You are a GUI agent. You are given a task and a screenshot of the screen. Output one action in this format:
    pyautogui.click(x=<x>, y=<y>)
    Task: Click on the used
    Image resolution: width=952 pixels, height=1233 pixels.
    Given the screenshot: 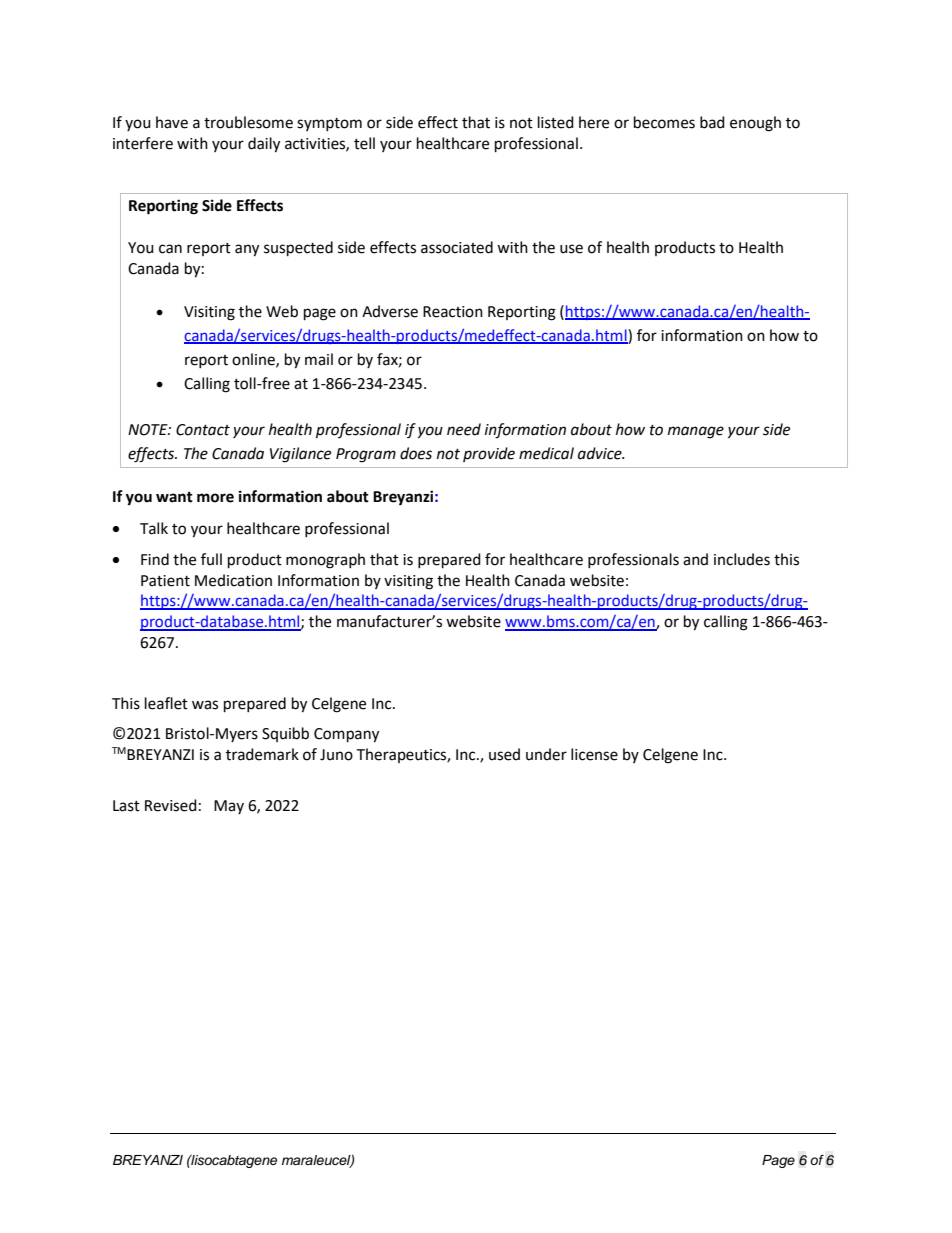 What is the action you would take?
    pyautogui.click(x=504, y=754)
